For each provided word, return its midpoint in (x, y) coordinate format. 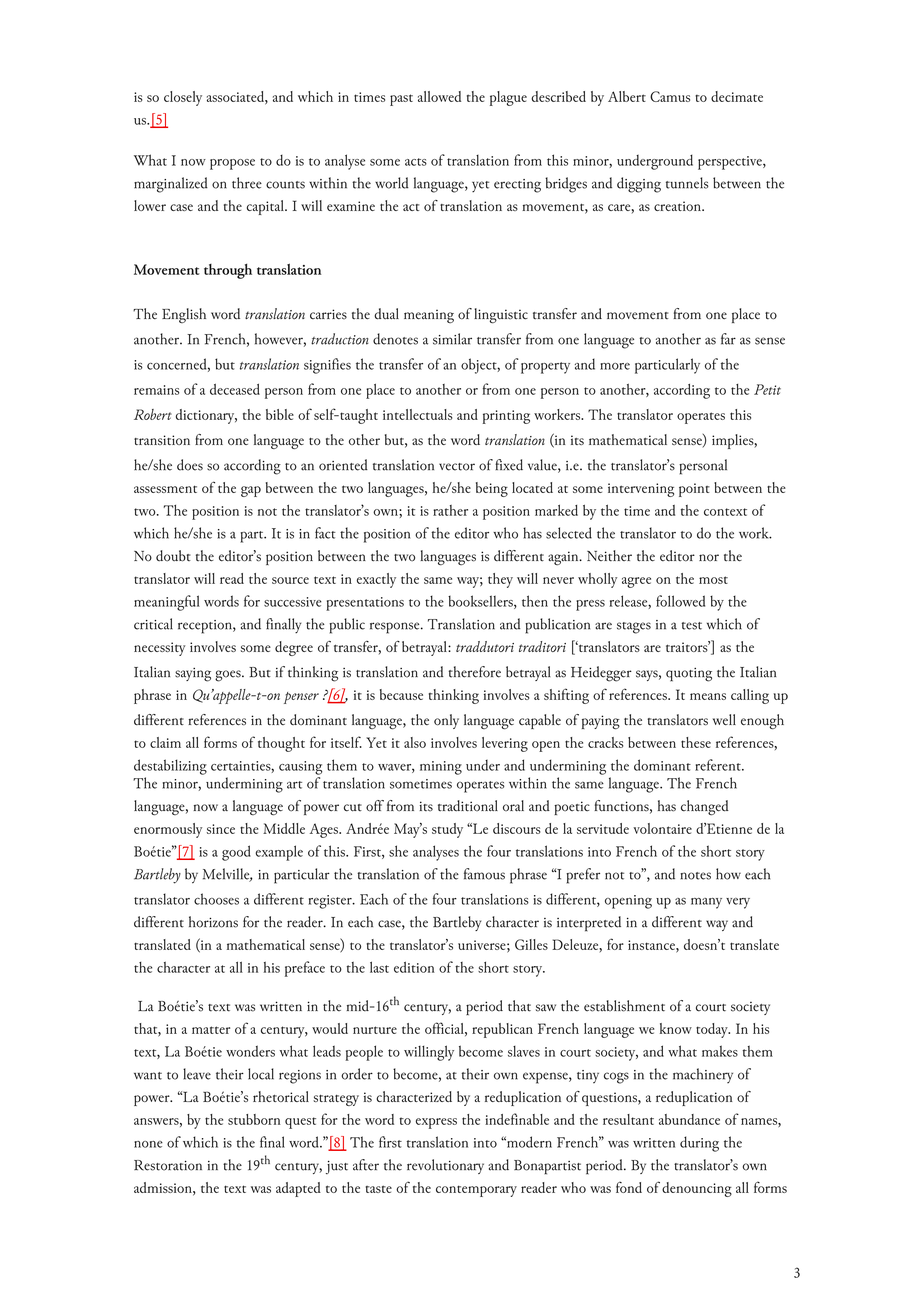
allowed (439, 96)
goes (229, 676)
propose (232, 164)
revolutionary (445, 1166)
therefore (474, 672)
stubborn (254, 1119)
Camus (670, 96)
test (692, 626)
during (699, 1144)
